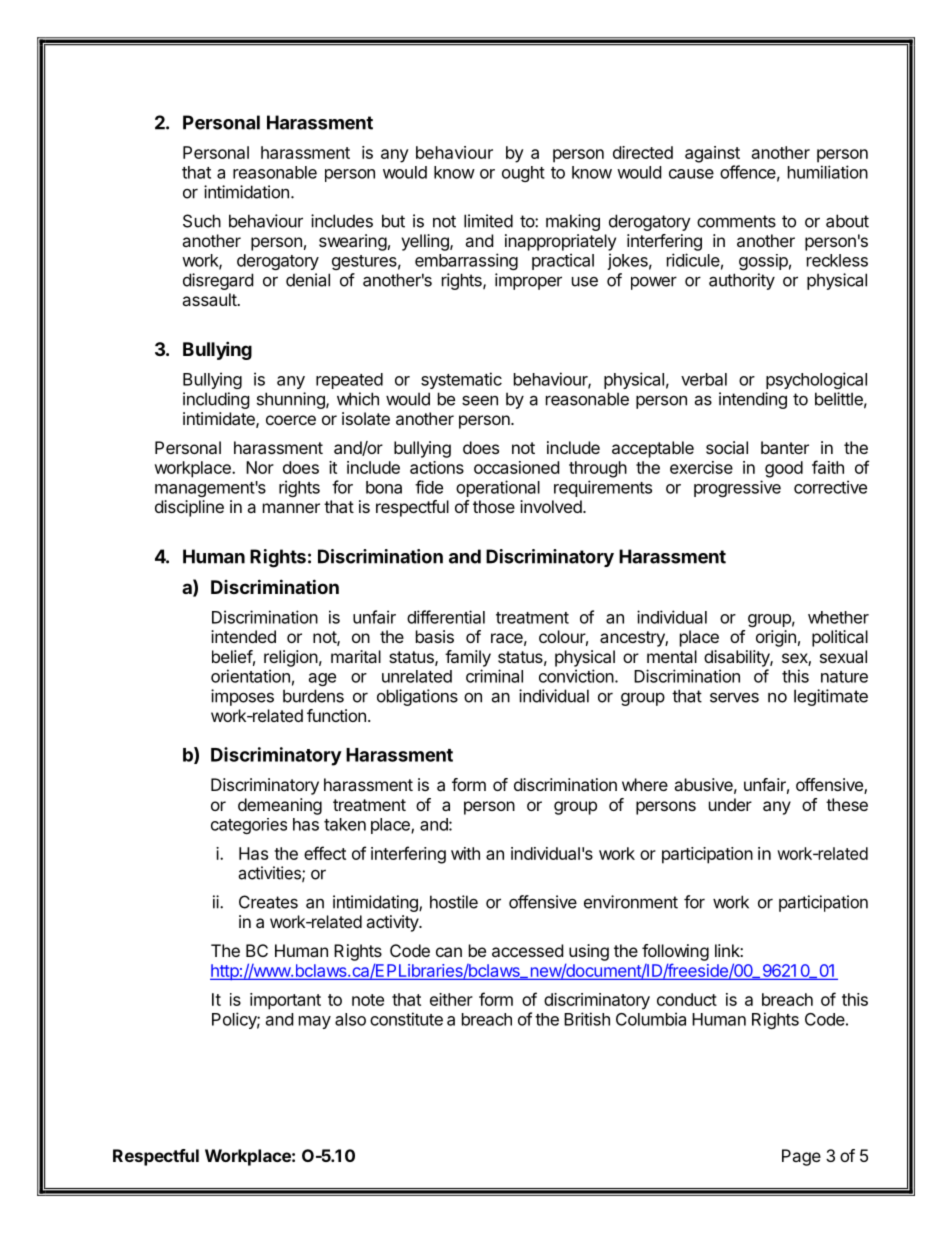 This screenshot has width=952, height=1233. What do you see at coordinates (315, 1022) in the screenshot?
I see `may` at bounding box center [315, 1022].
